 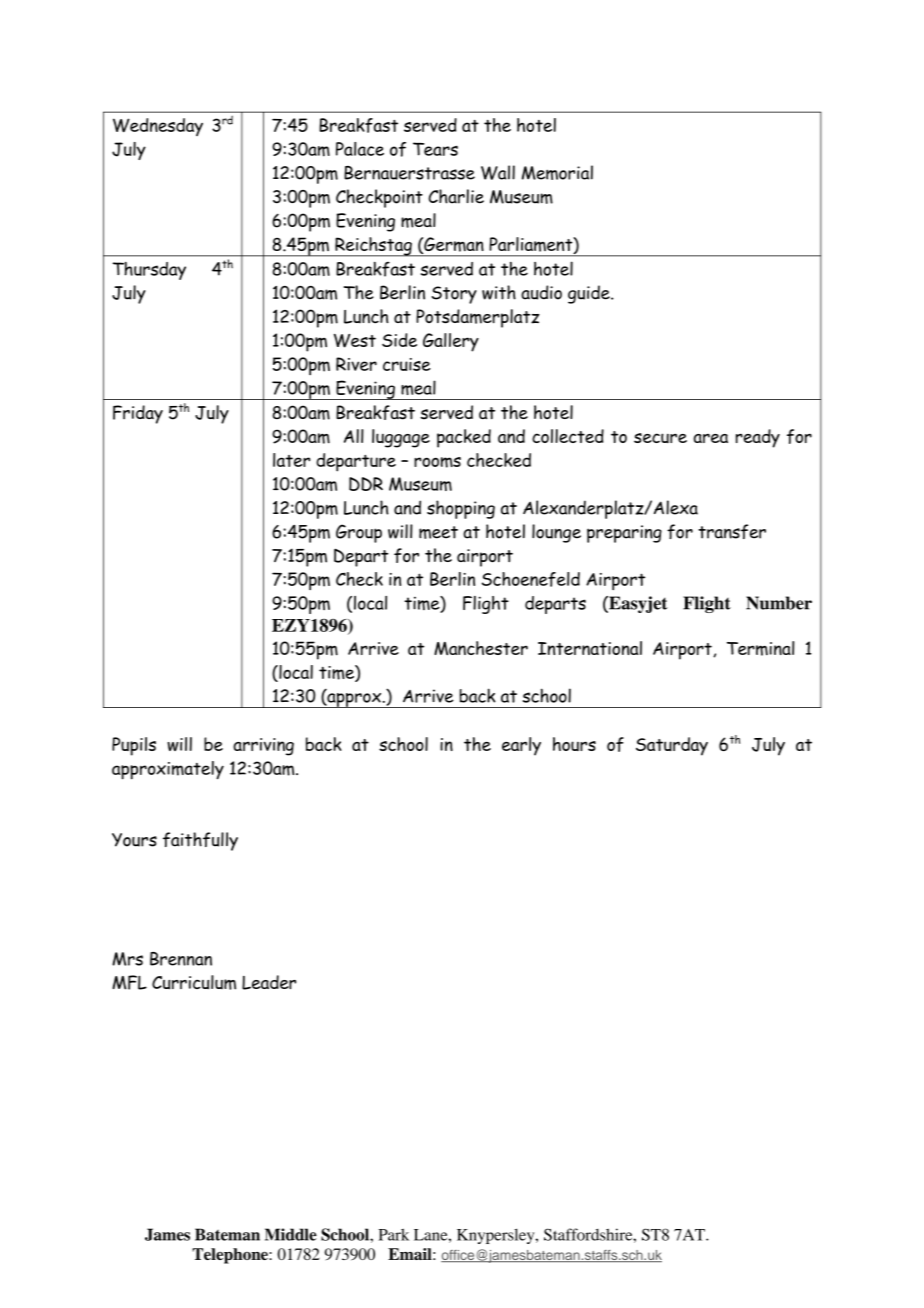 What do you see at coordinates (557, 172) in the image?
I see `Memorial` at bounding box center [557, 172].
